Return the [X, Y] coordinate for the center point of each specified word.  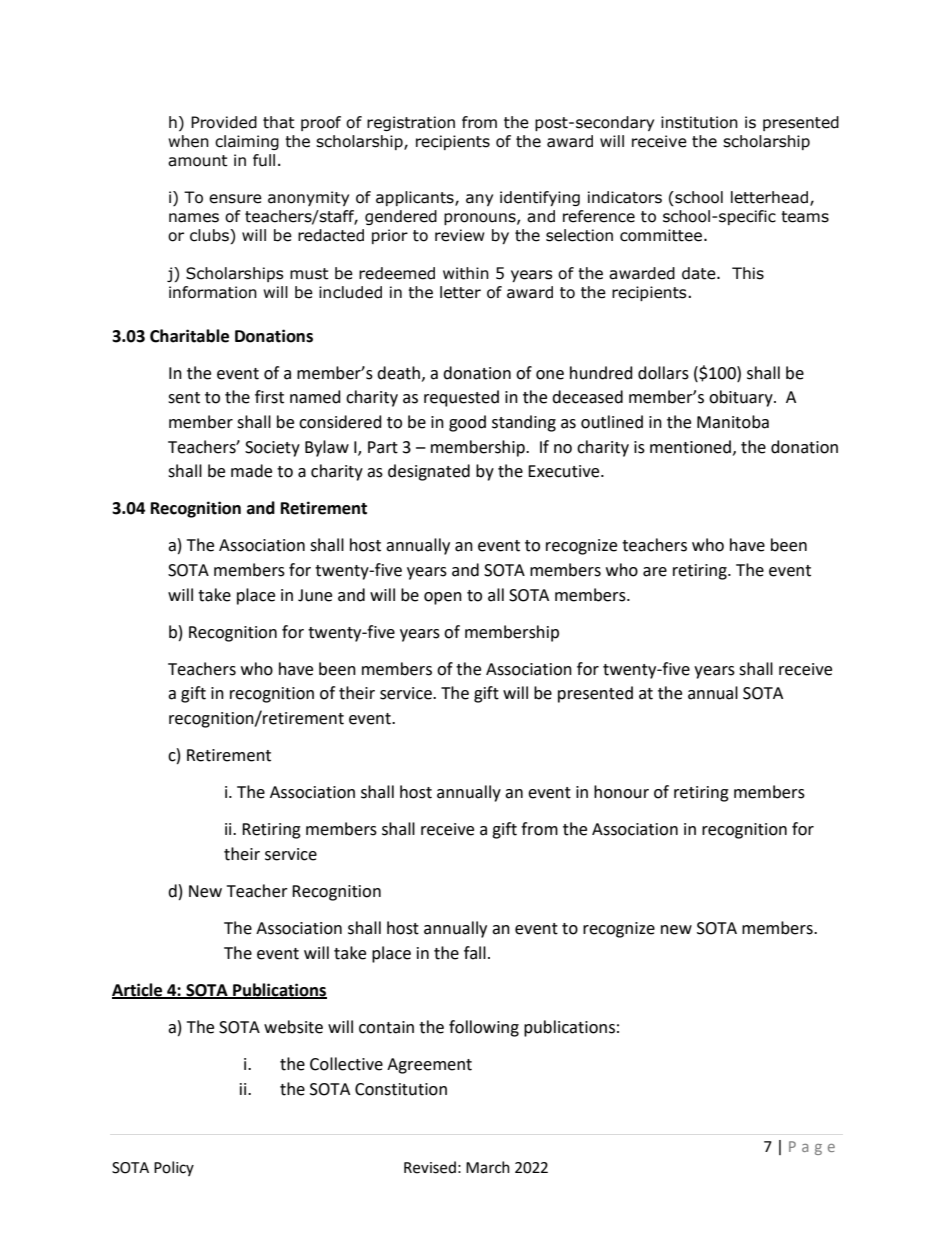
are [655, 572]
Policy [174, 1168]
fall [475, 953]
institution [699, 122]
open [443, 598]
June [315, 595]
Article [138, 990]
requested [461, 398]
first [269, 397]
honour [621, 792]
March [488, 1167]
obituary [742, 398]
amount [198, 161]
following [484, 1028]
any [479, 200]
